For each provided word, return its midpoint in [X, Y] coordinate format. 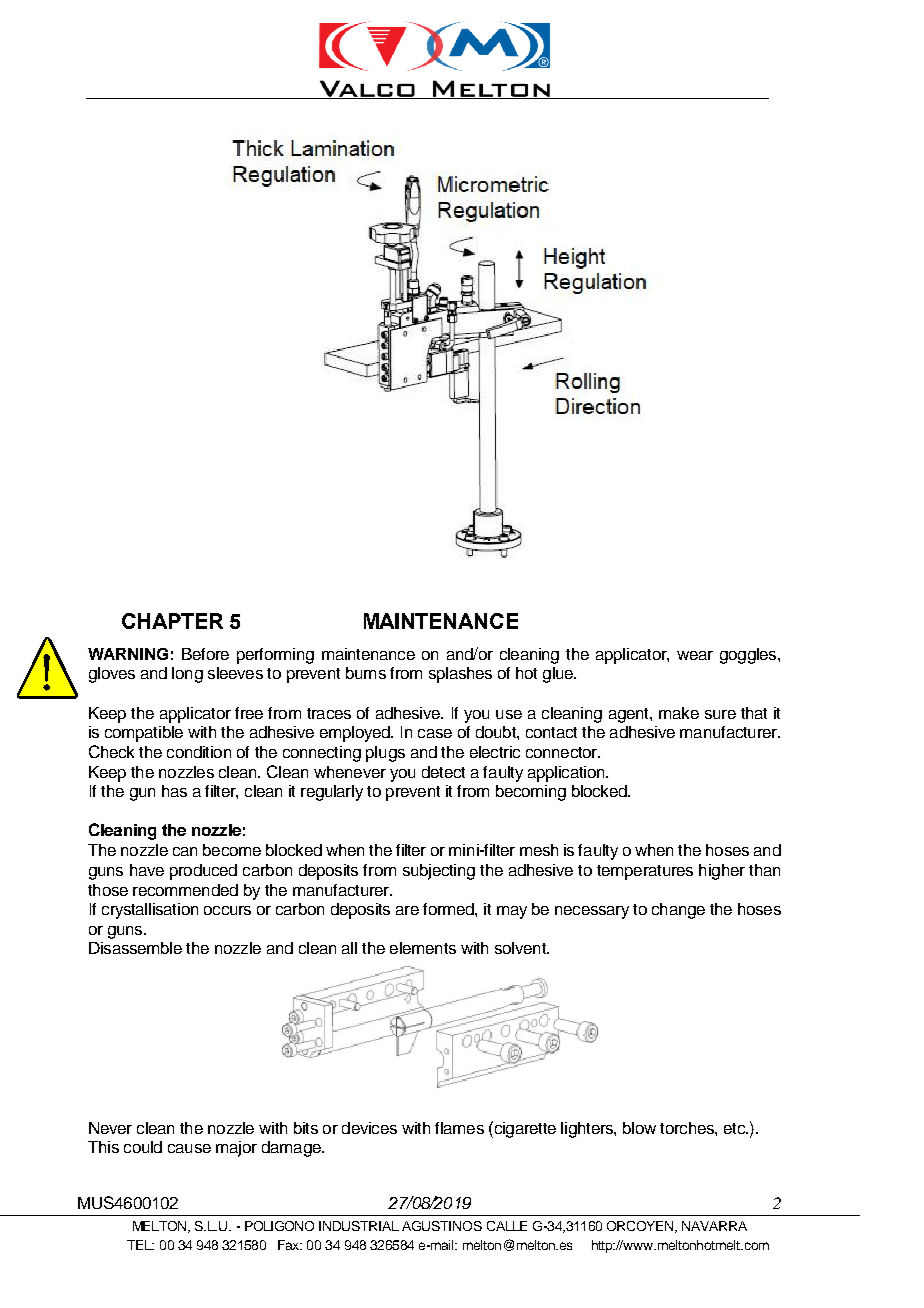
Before [205, 654]
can [185, 851]
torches [688, 1128]
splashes [460, 675]
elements [423, 948]
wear [695, 655]
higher [722, 872]
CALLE [507, 1226]
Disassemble [135, 948]
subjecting [439, 872]
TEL [140, 1245]
